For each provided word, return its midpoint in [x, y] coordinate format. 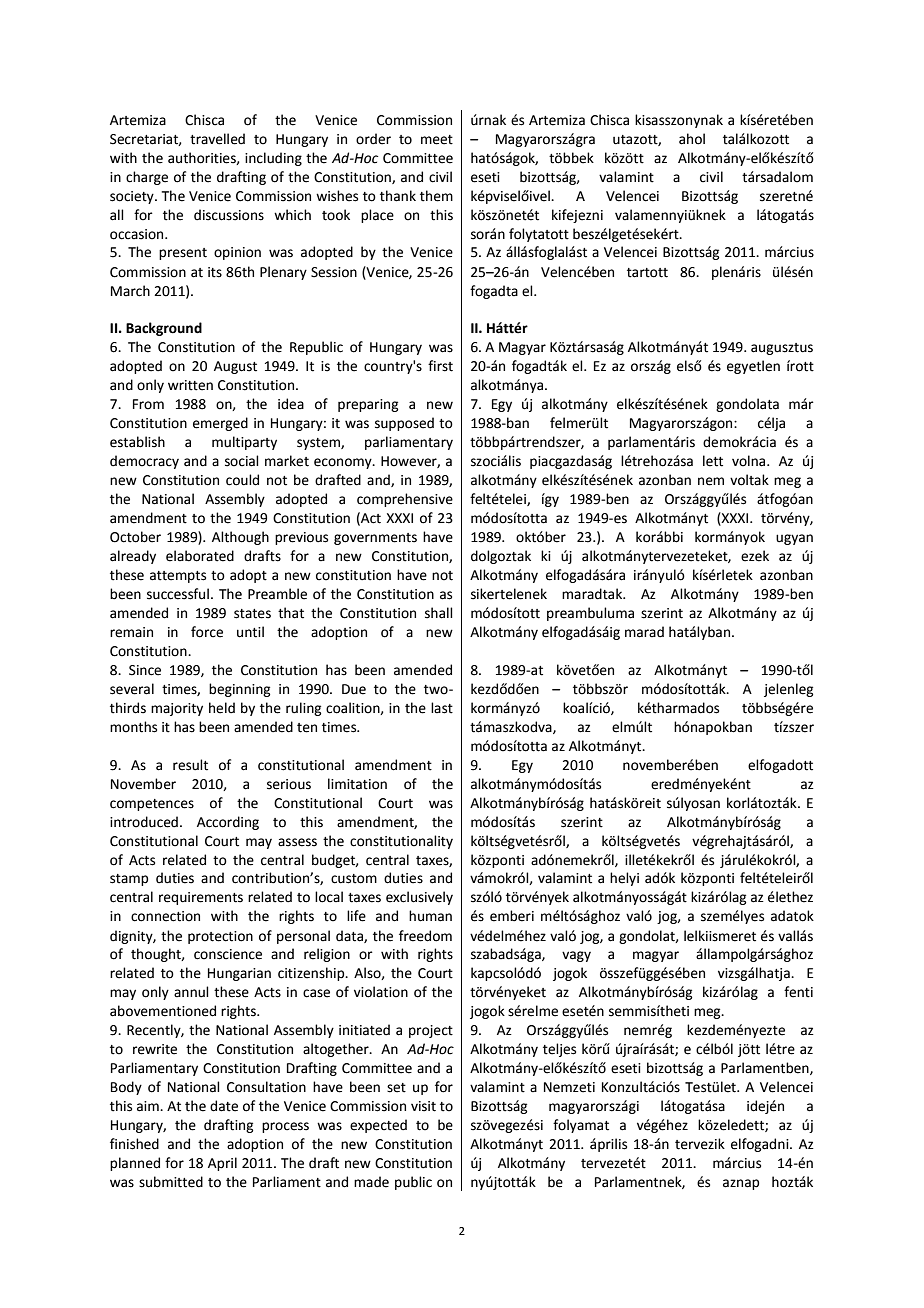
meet [437, 140]
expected [378, 1126]
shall [439, 613]
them [436, 196]
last [442, 708]
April [222, 1164]
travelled [217, 139]
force [207, 632]
